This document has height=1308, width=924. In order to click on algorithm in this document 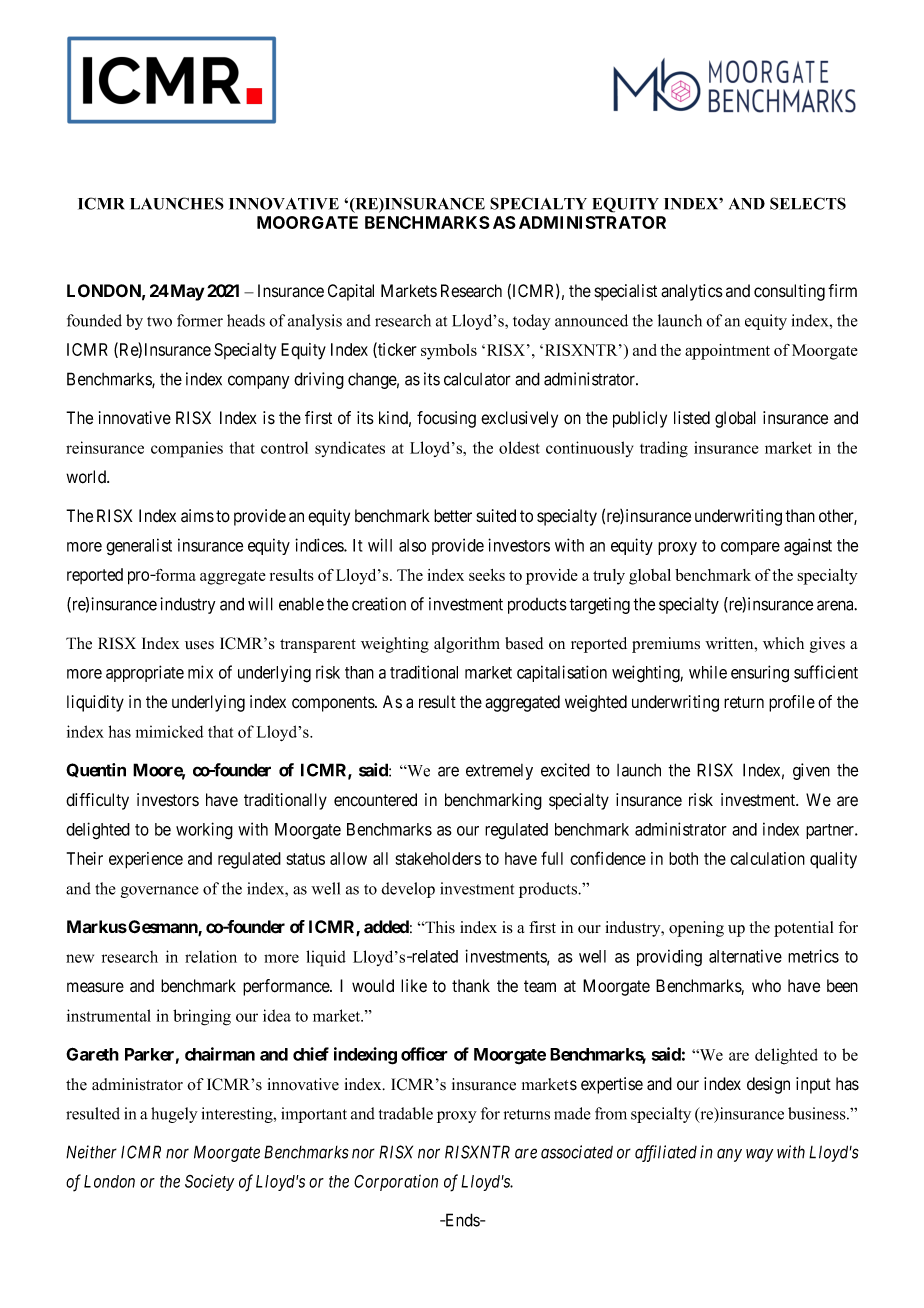, I will do `click(467, 645)`.
